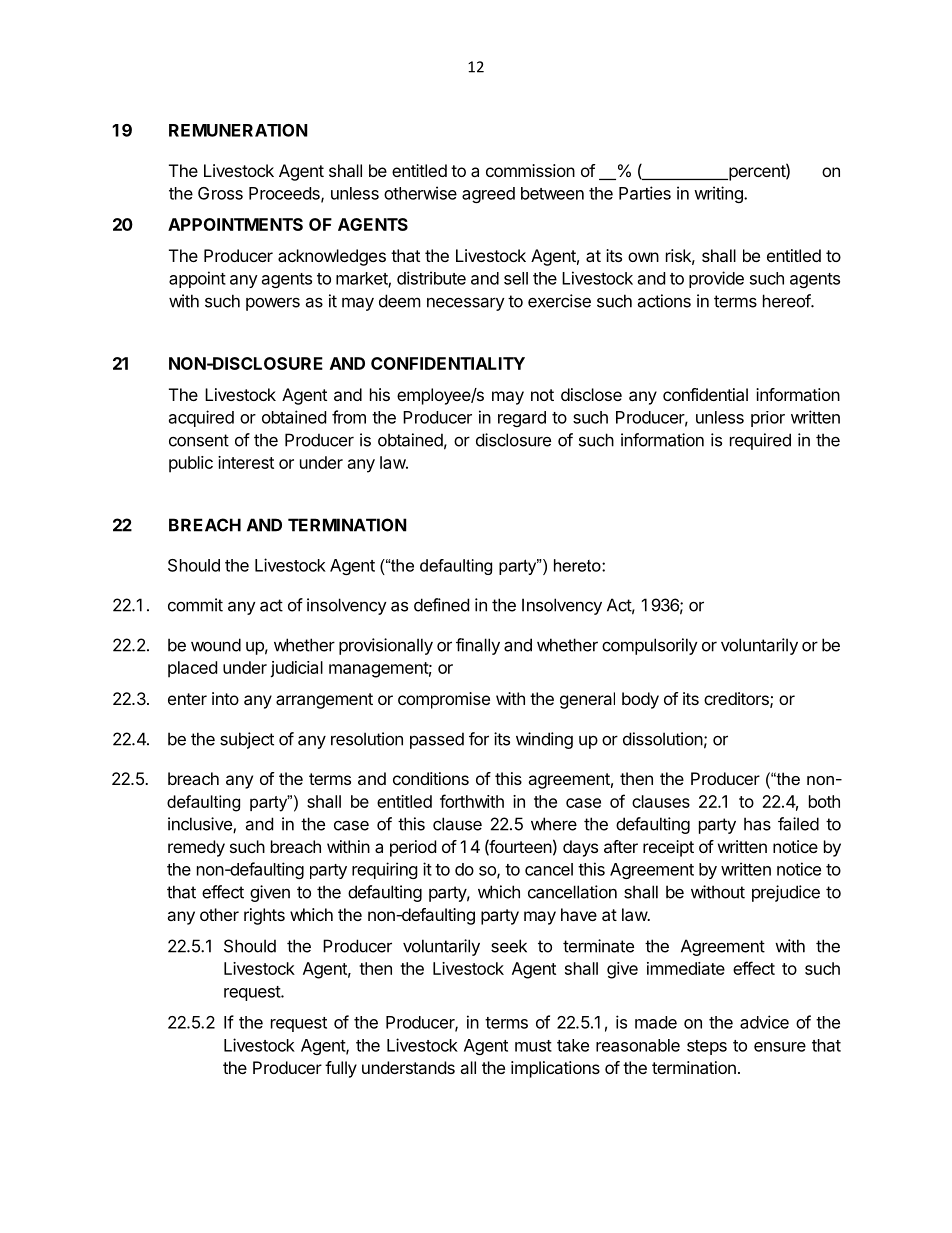  I want to click on has, so click(757, 824).
